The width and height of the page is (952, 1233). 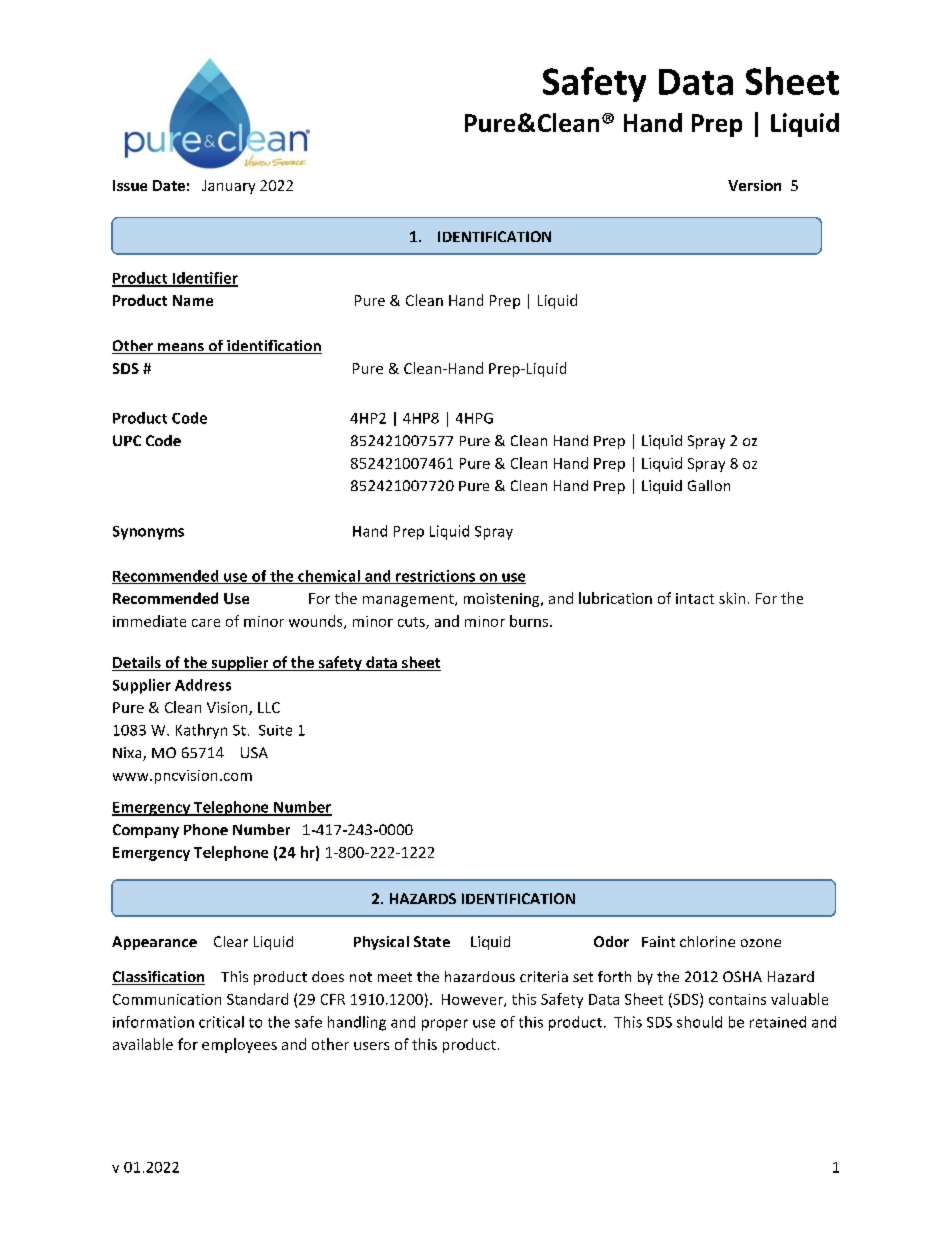 What do you see at coordinates (146, 831) in the page?
I see `Company` at bounding box center [146, 831].
